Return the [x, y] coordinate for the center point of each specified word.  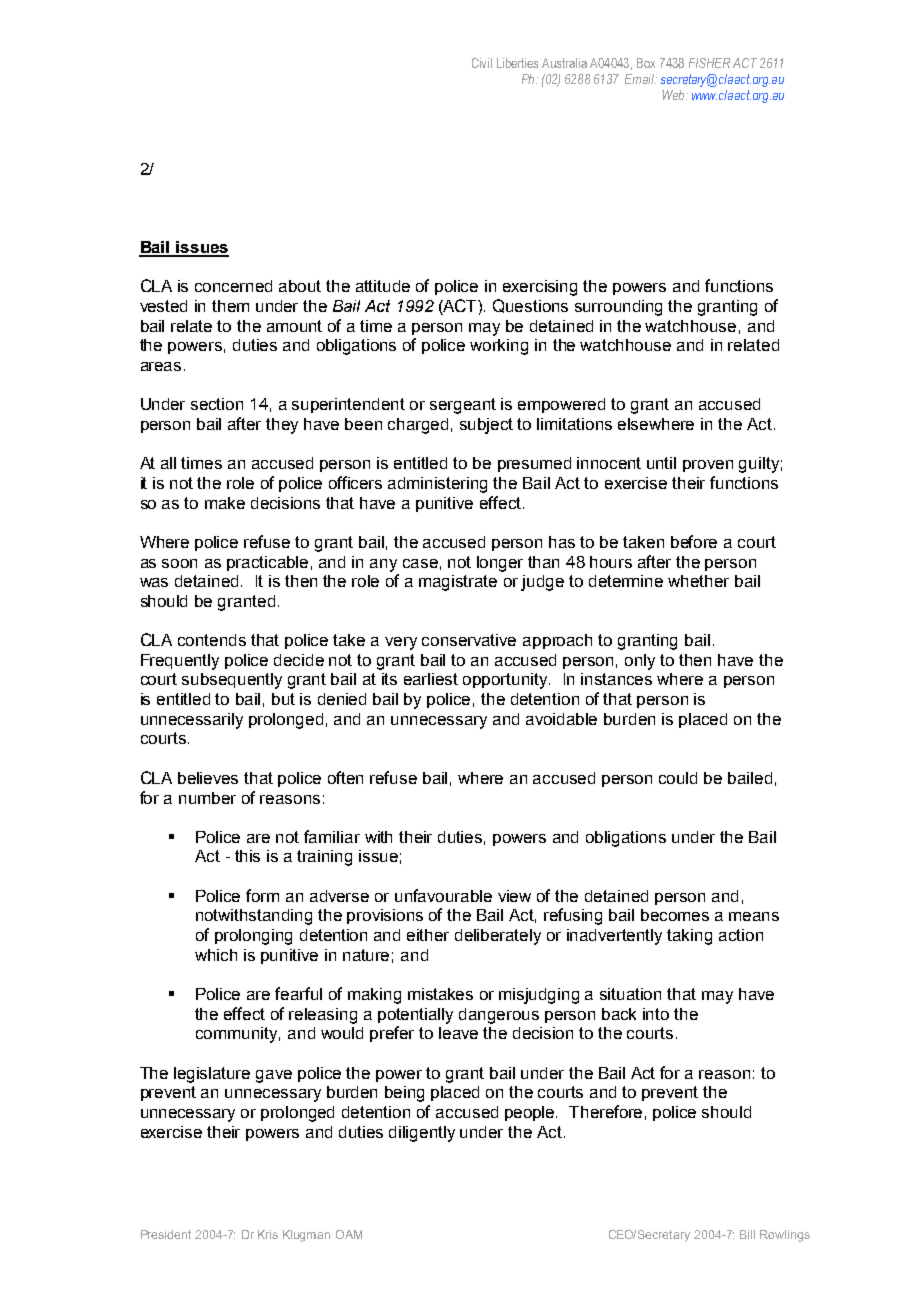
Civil [482, 63]
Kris [268, 1234]
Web [674, 95]
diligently [422, 1134]
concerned [233, 286]
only [640, 662]
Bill [747, 1234]
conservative [469, 640]
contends [212, 640]
